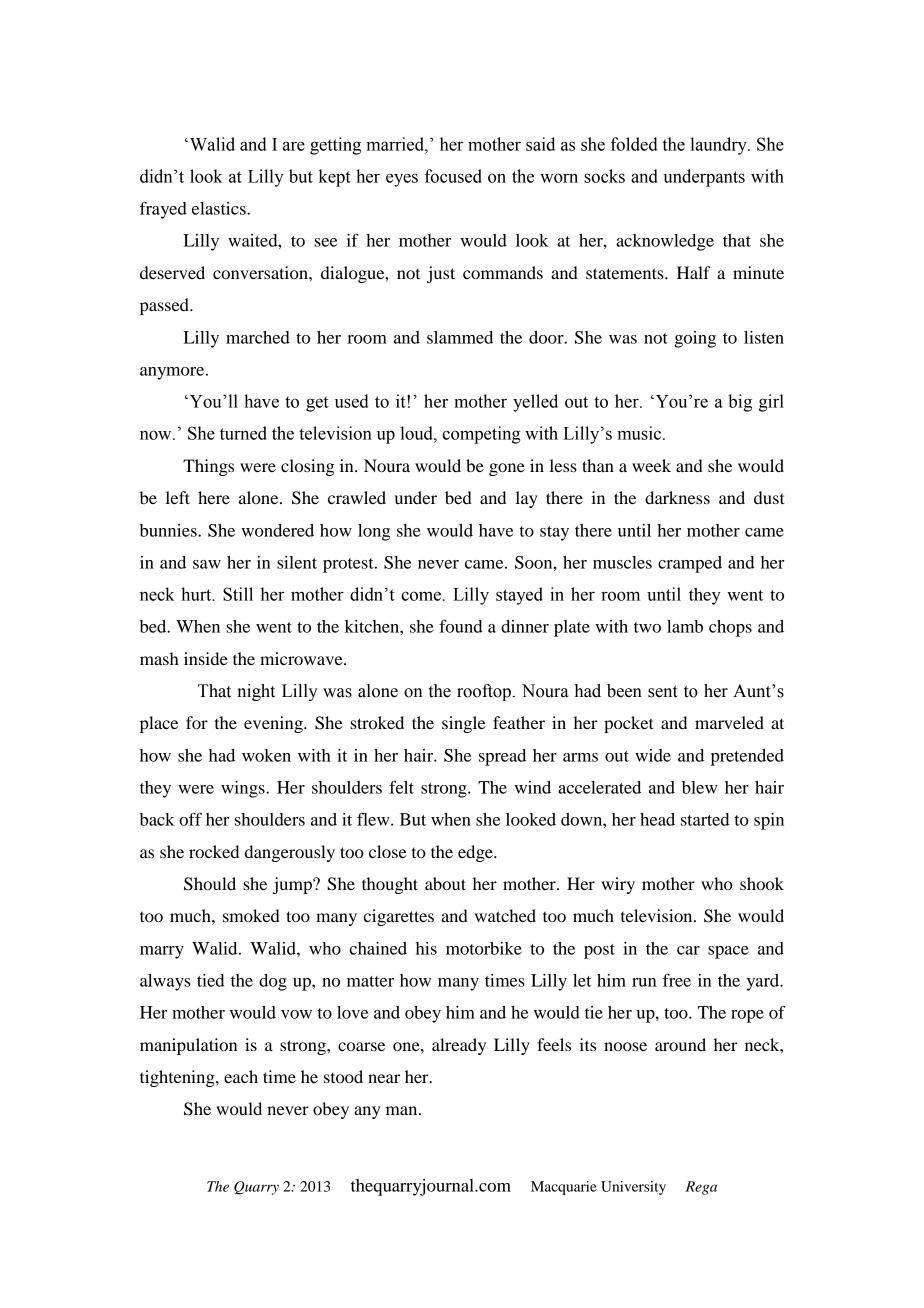 Image resolution: width=924 pixels, height=1308 pixels. I want to click on eyes, so click(402, 180).
